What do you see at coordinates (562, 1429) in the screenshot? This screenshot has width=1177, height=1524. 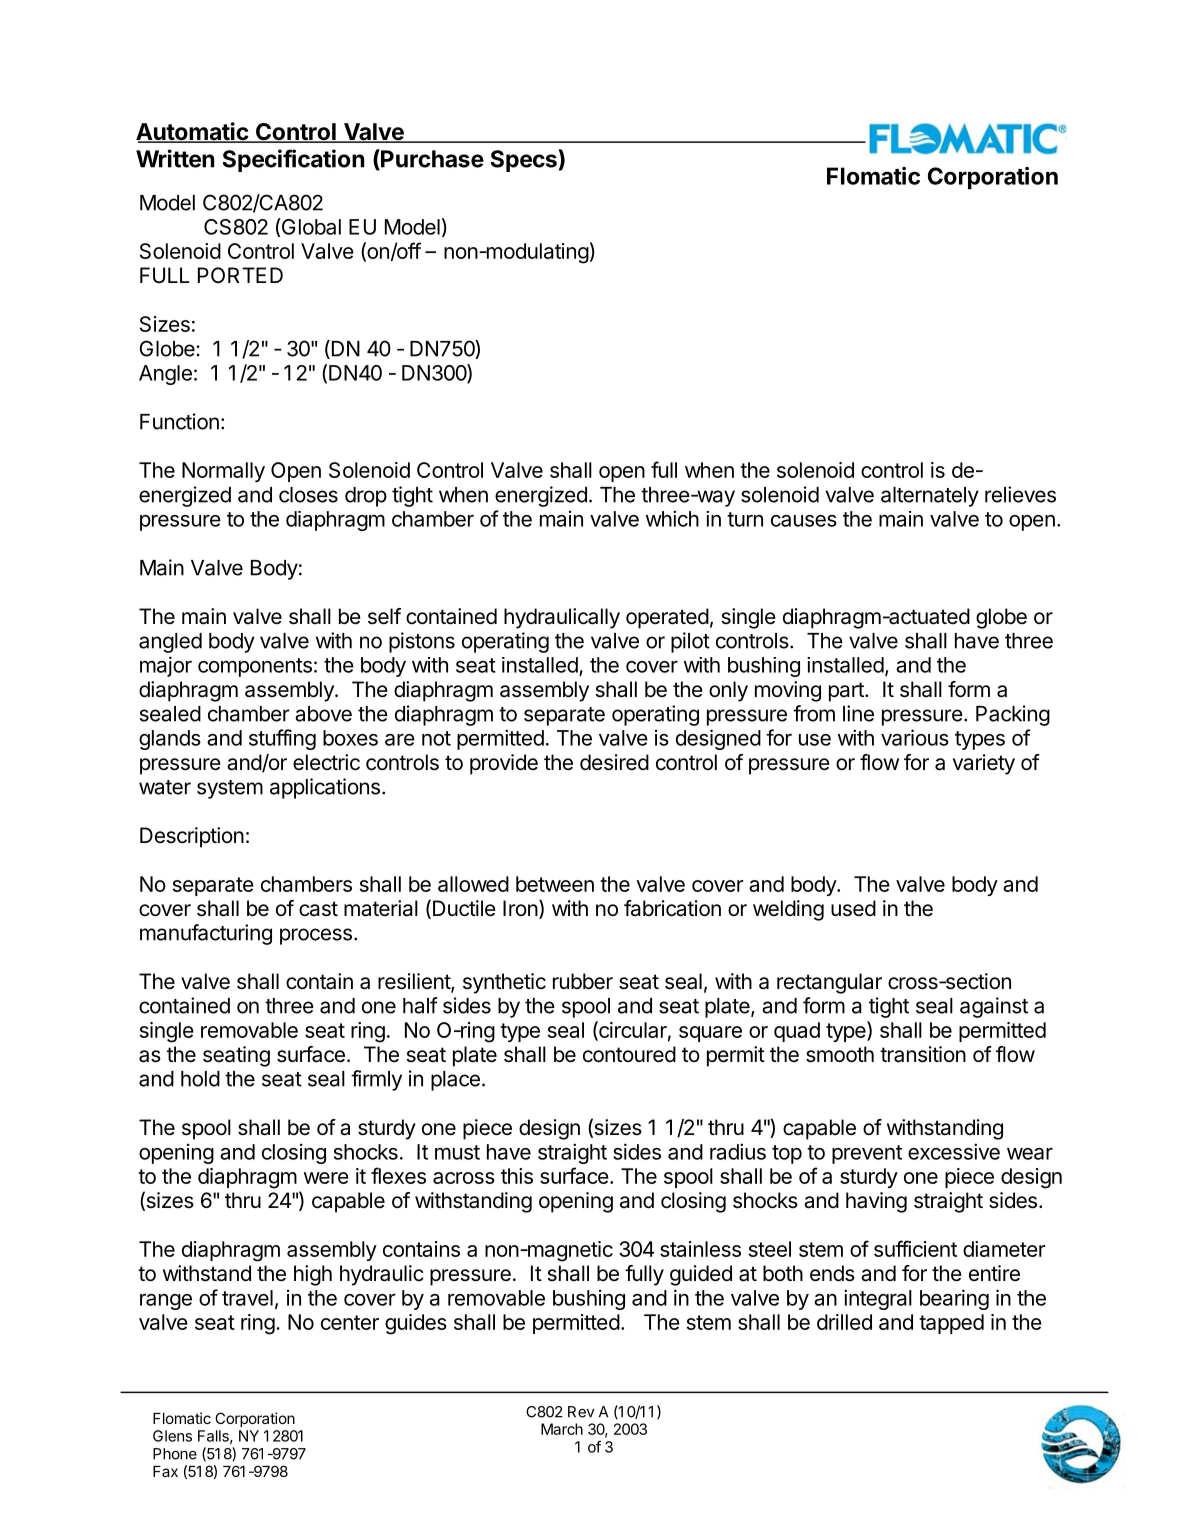 I see `March` at bounding box center [562, 1429].
